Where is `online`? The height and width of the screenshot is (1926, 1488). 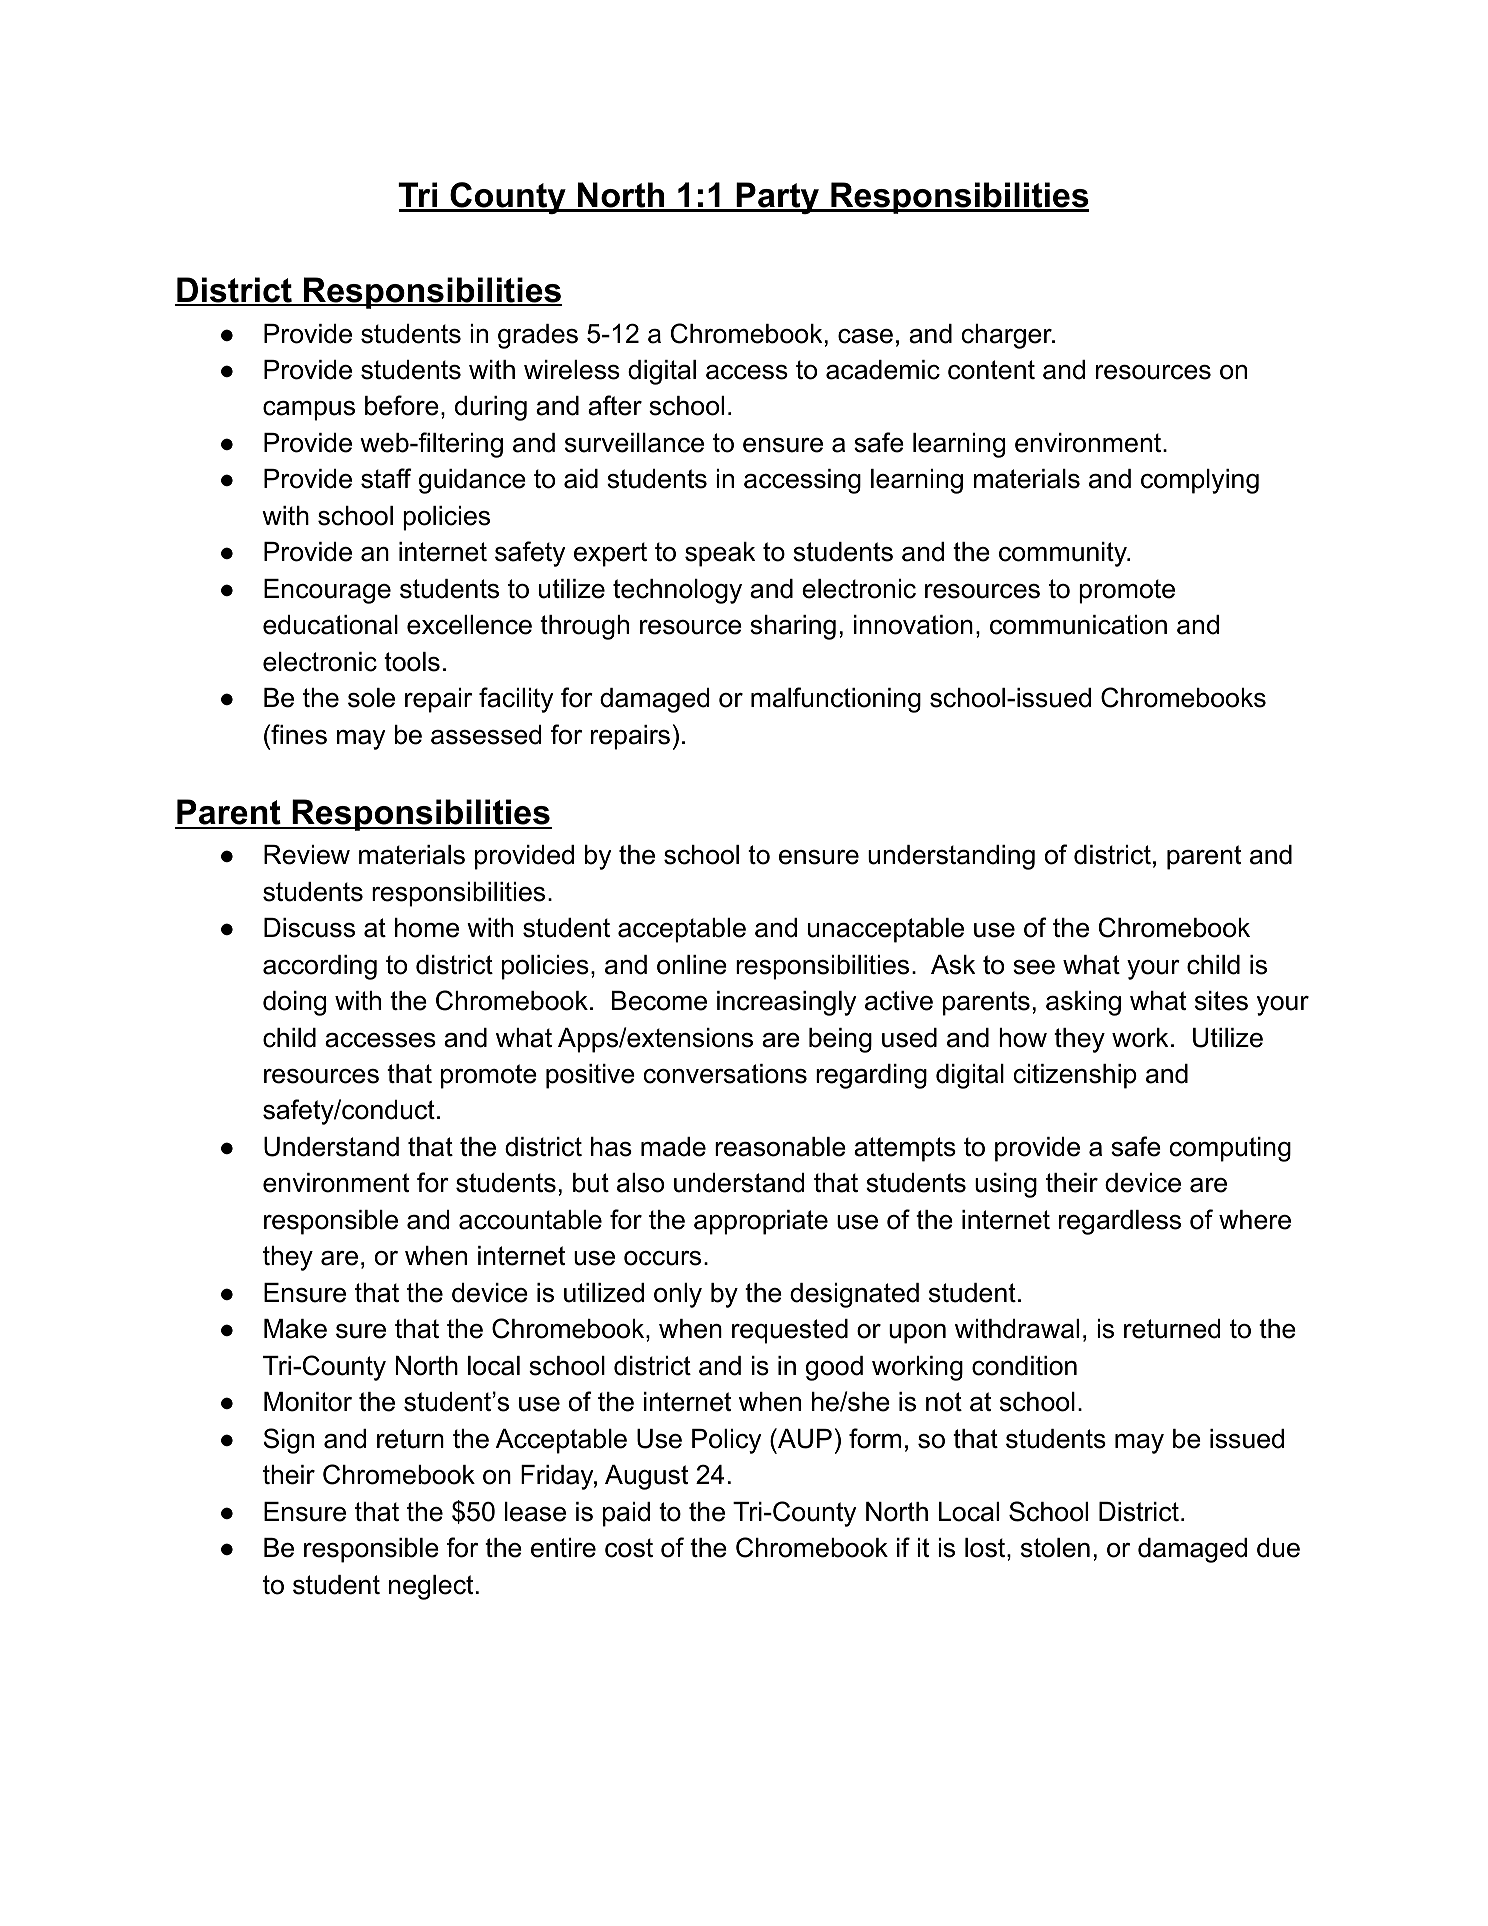 online is located at coordinates (692, 965).
